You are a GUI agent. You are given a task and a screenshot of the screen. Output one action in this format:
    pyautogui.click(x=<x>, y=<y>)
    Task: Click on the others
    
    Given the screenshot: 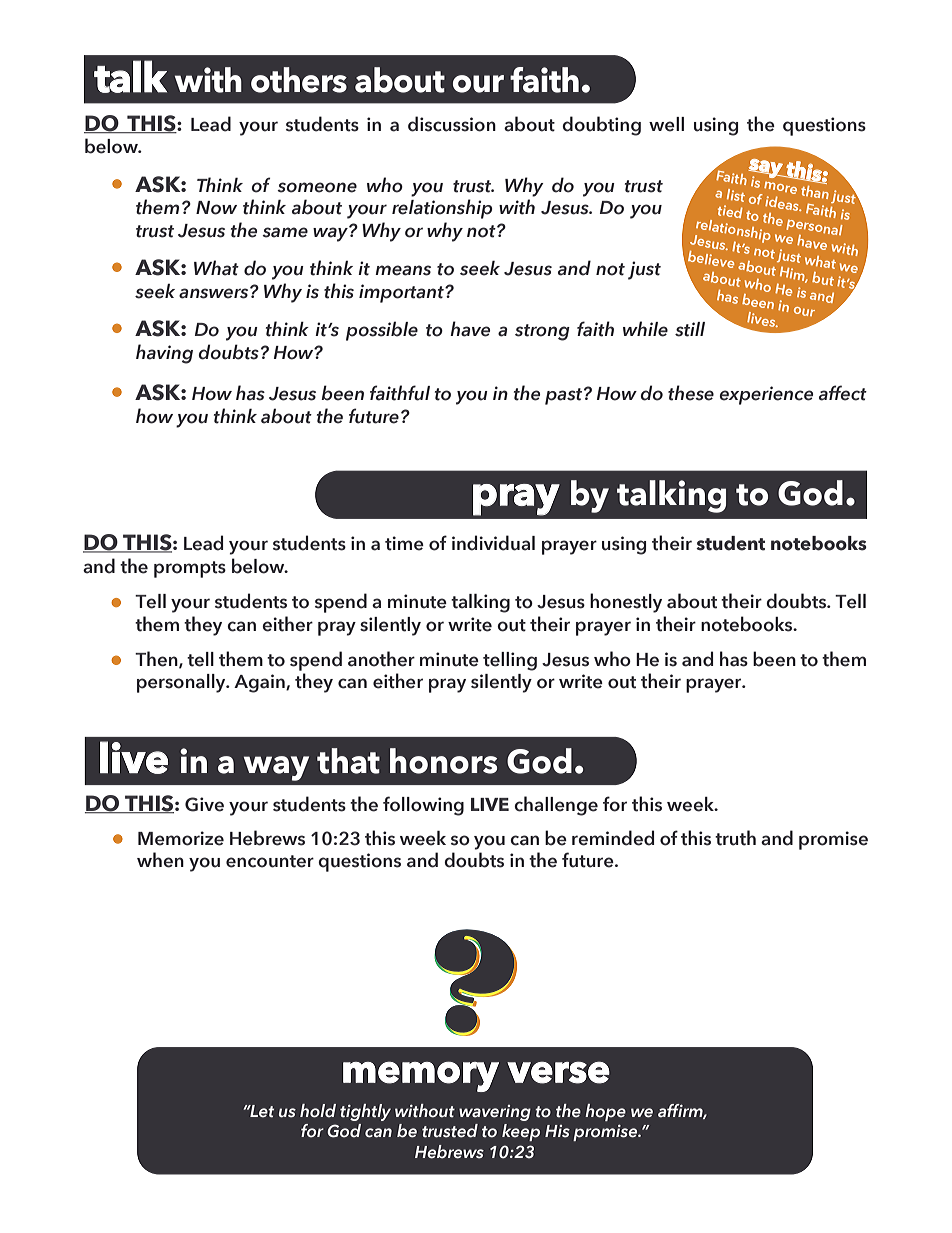 What is the action you would take?
    pyautogui.click(x=299, y=80)
